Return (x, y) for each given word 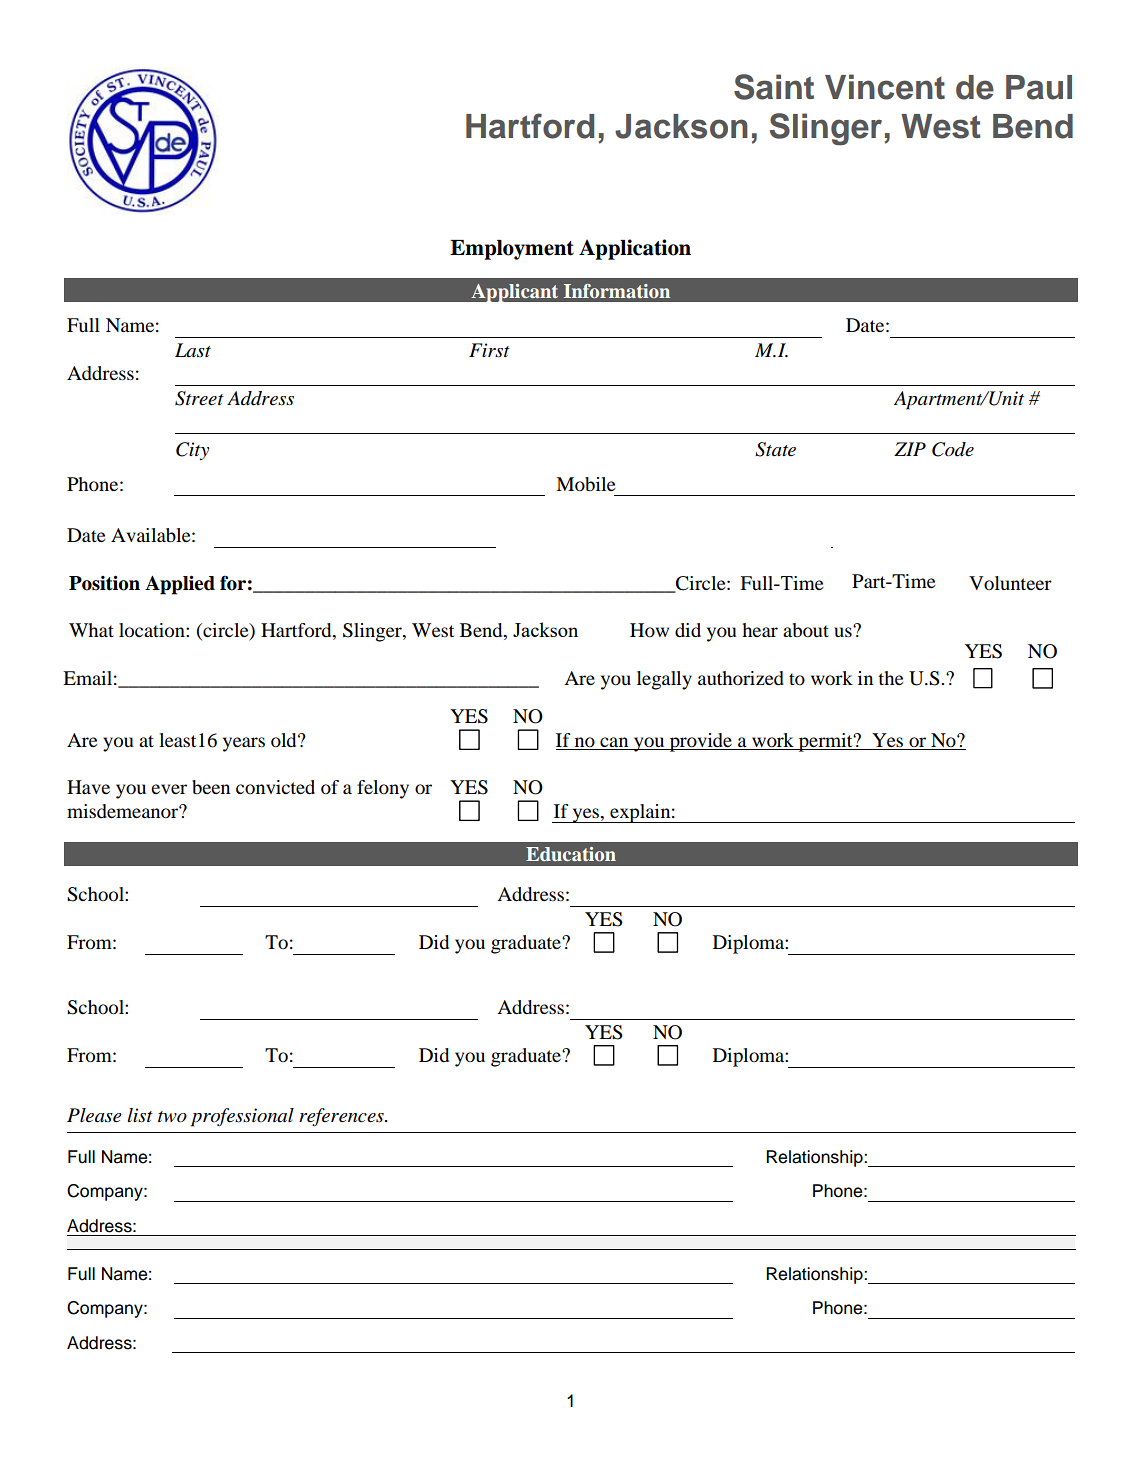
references (342, 1117)
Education (571, 854)
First (489, 350)
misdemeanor (123, 811)
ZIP (910, 449)
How (649, 630)
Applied (180, 585)
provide (700, 742)
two (172, 1117)
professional (242, 1117)
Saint (774, 87)
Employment (512, 250)
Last (193, 350)
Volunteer (1010, 583)
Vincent (885, 87)
